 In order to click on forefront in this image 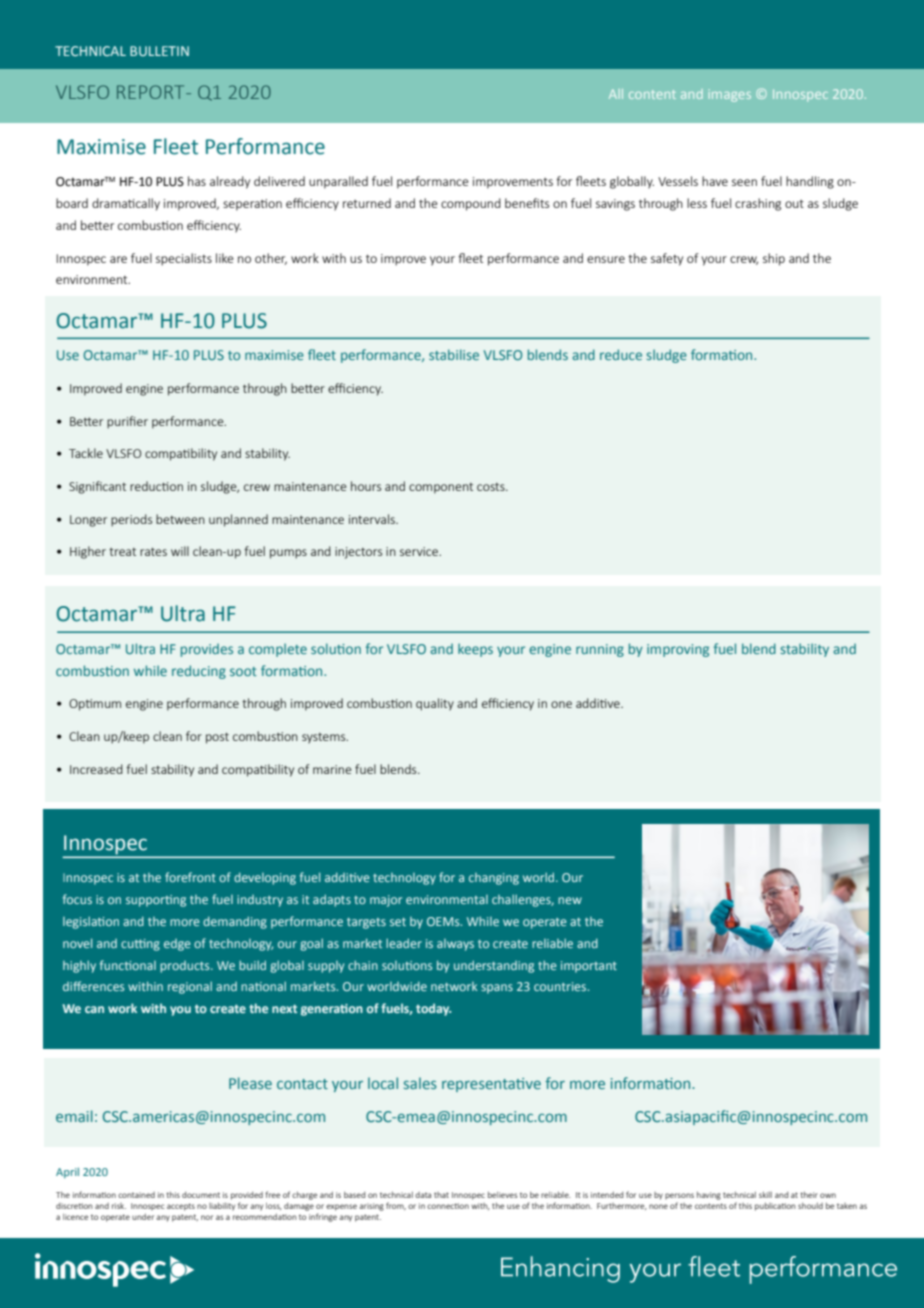, I will do `click(190, 877)`.
